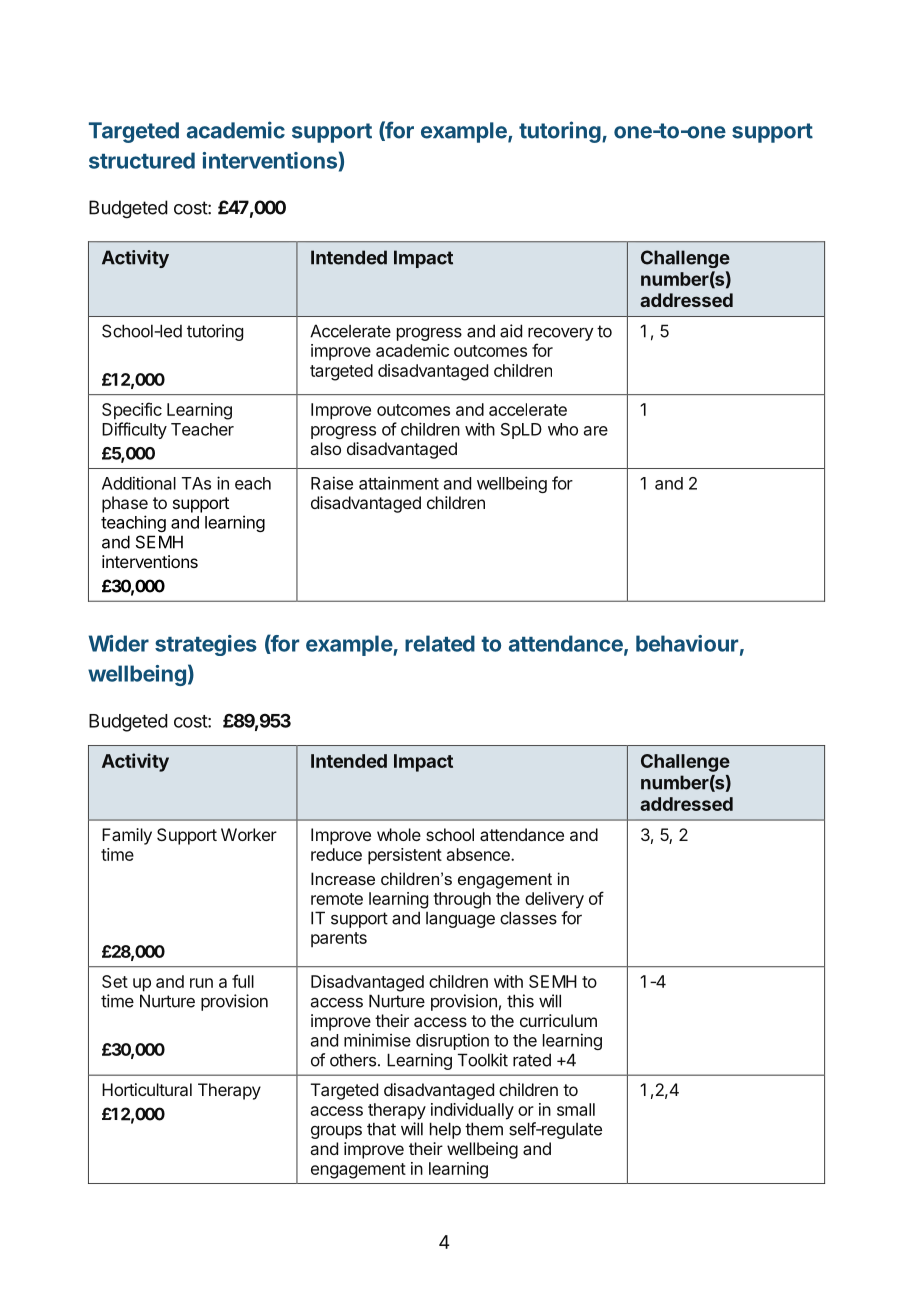  I want to click on persistent, so click(405, 856).
